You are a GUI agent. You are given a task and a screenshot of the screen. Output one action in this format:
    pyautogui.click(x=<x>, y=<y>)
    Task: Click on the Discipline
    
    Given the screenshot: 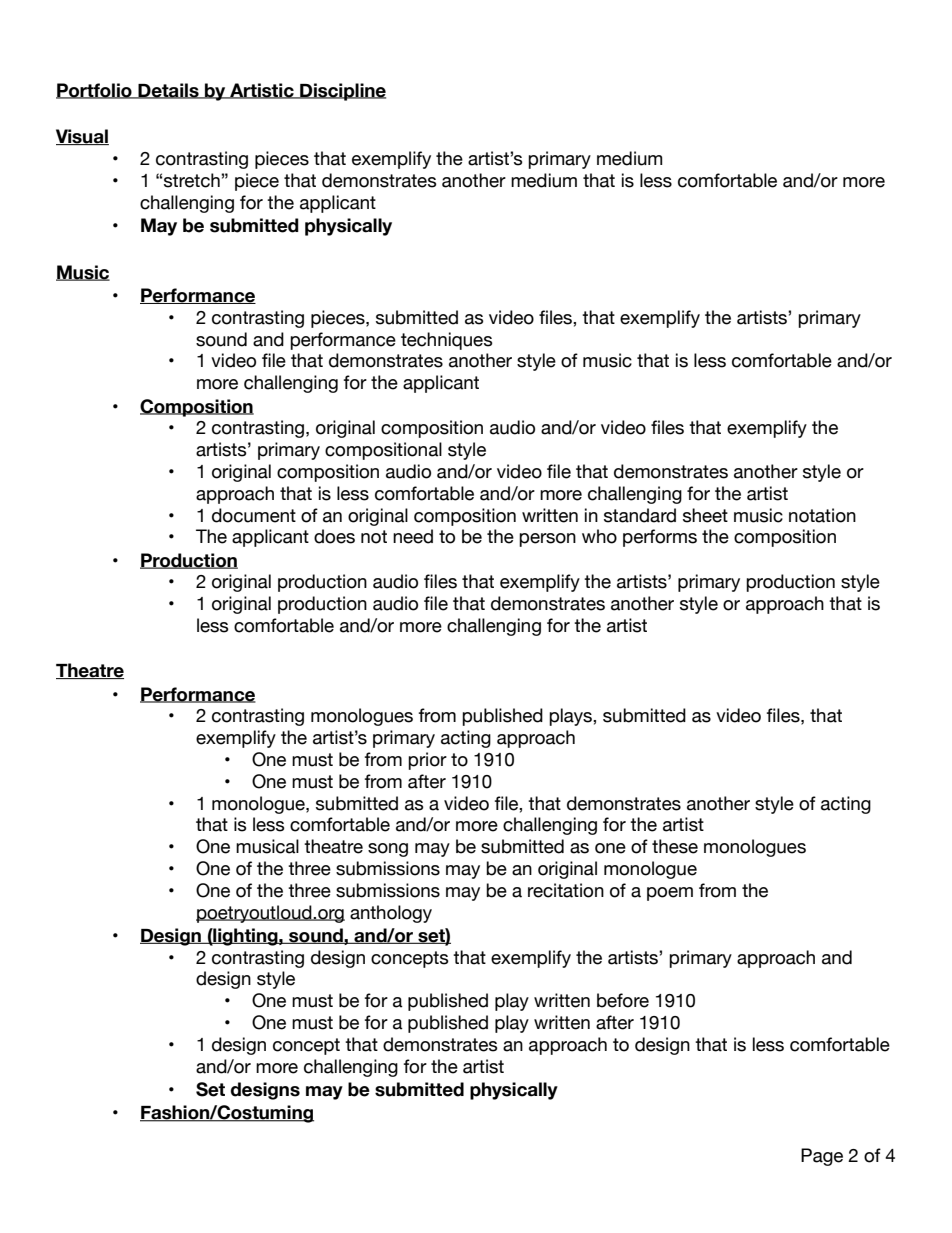 What is the action you would take?
    pyautogui.click(x=342, y=92)
